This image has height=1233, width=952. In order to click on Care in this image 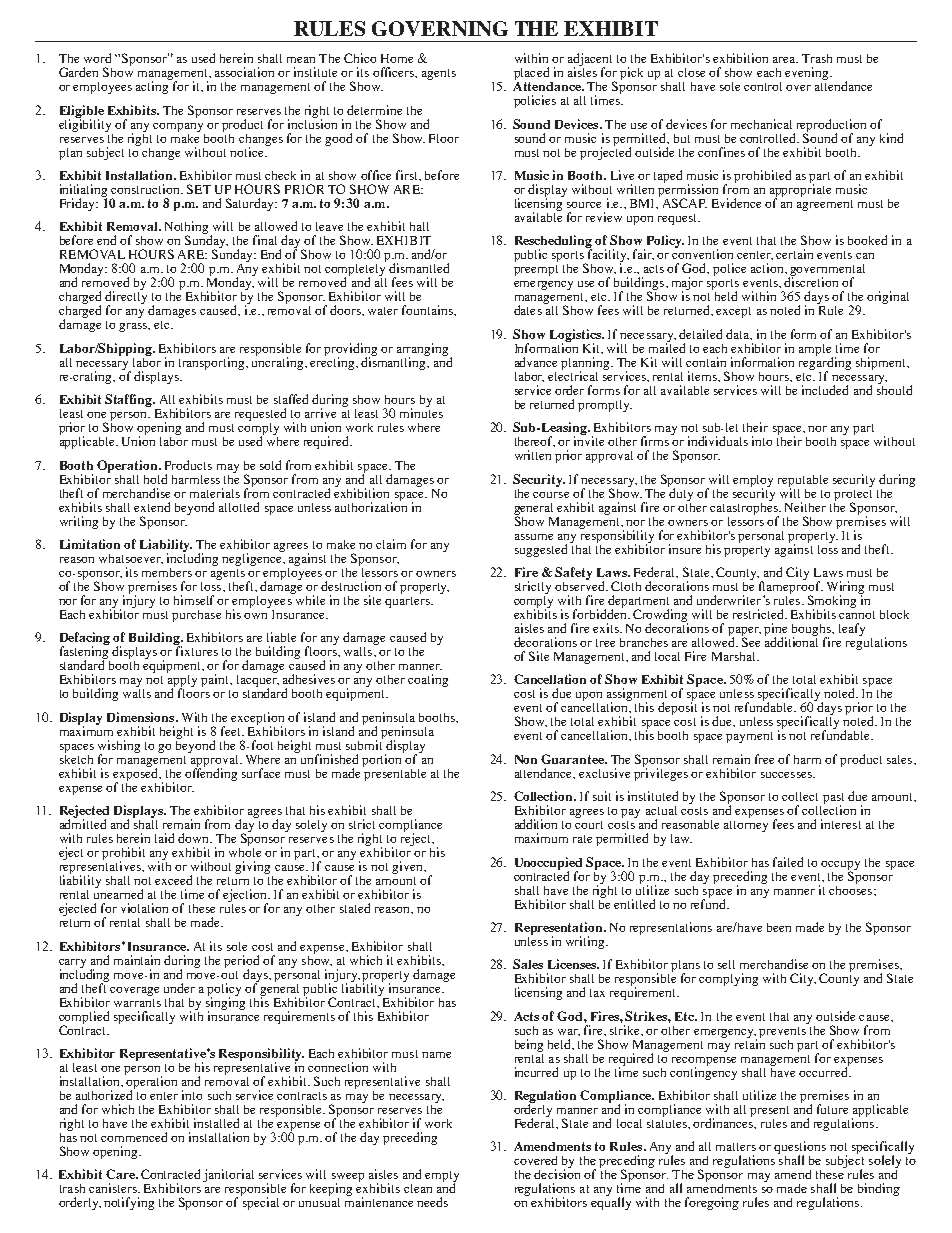, I will do `click(121, 1174)`.
